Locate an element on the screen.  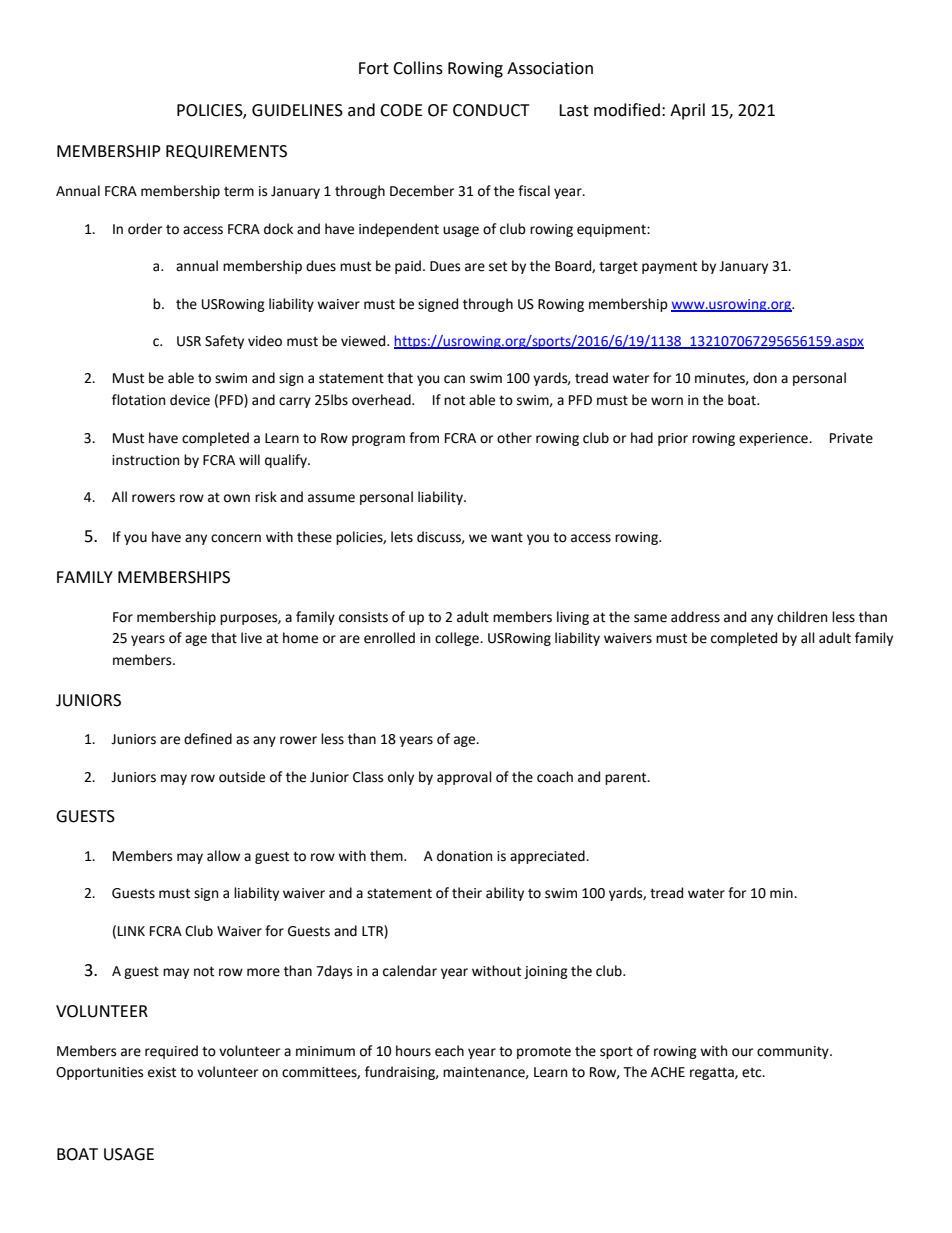
want is located at coordinates (507, 537).
